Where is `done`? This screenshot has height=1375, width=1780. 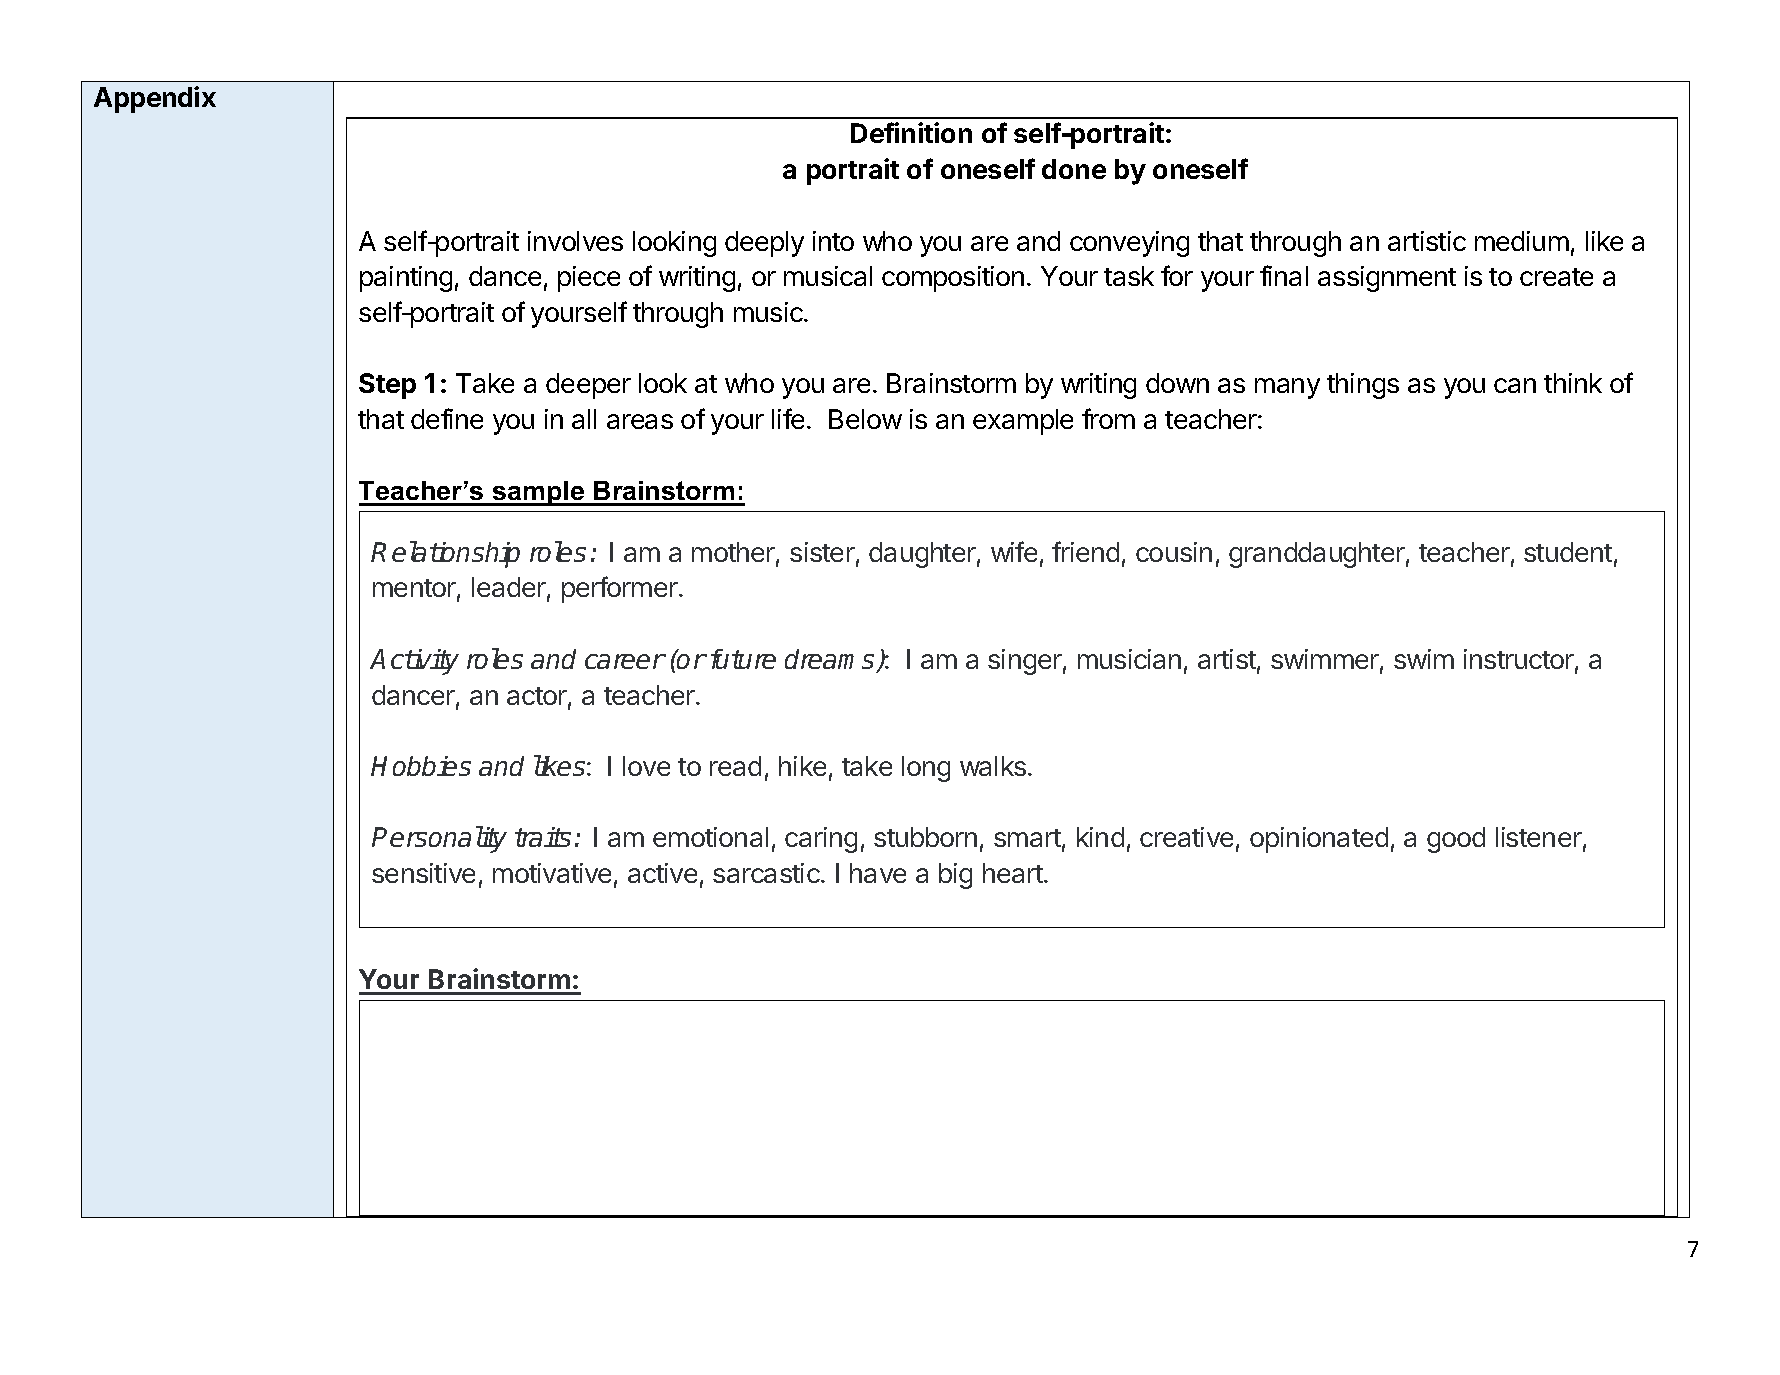 done is located at coordinates (1074, 169).
